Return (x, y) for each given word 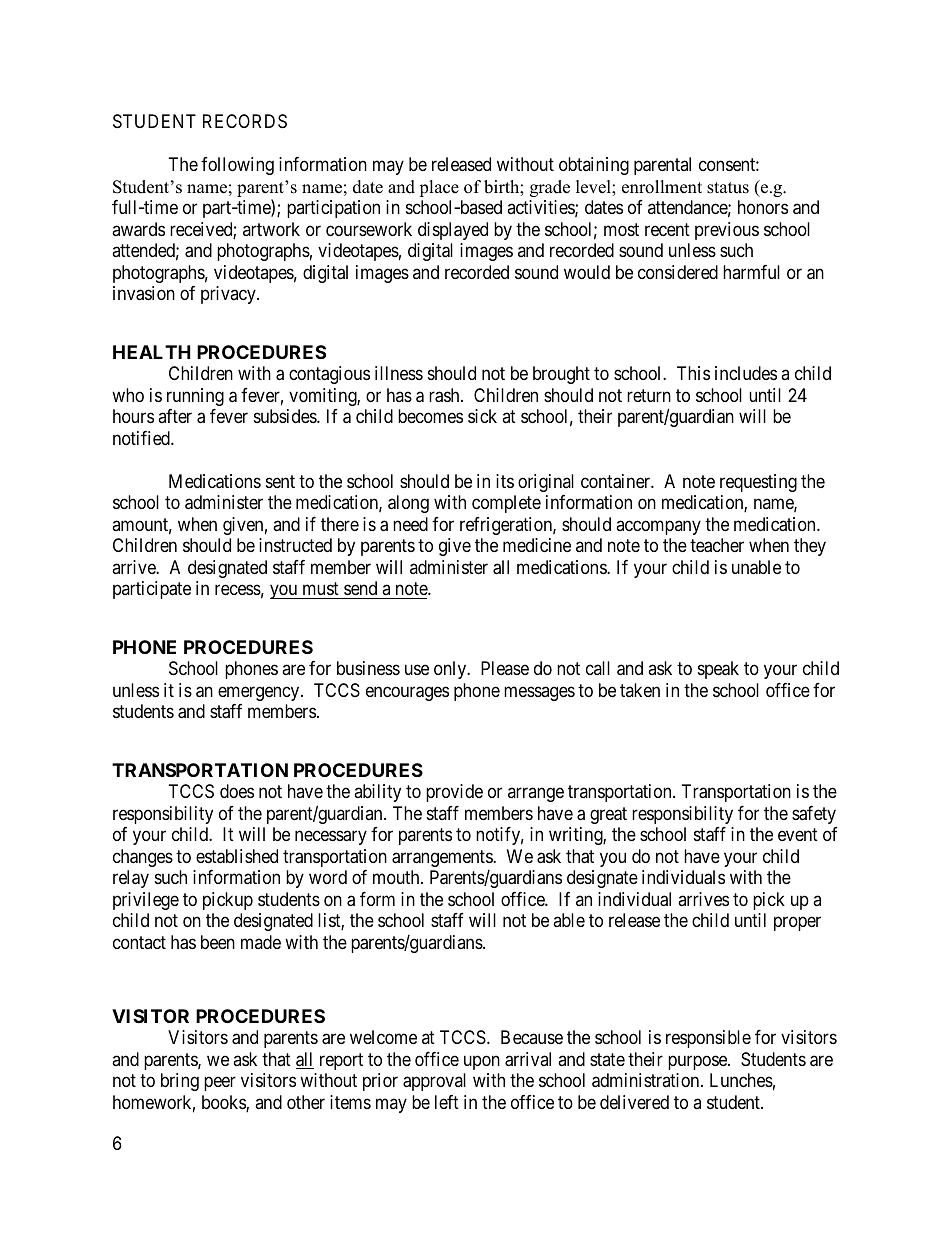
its (505, 481)
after (175, 416)
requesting (758, 483)
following (237, 166)
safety (814, 815)
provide (454, 793)
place (439, 188)
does (237, 791)
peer (220, 1084)
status (728, 188)
